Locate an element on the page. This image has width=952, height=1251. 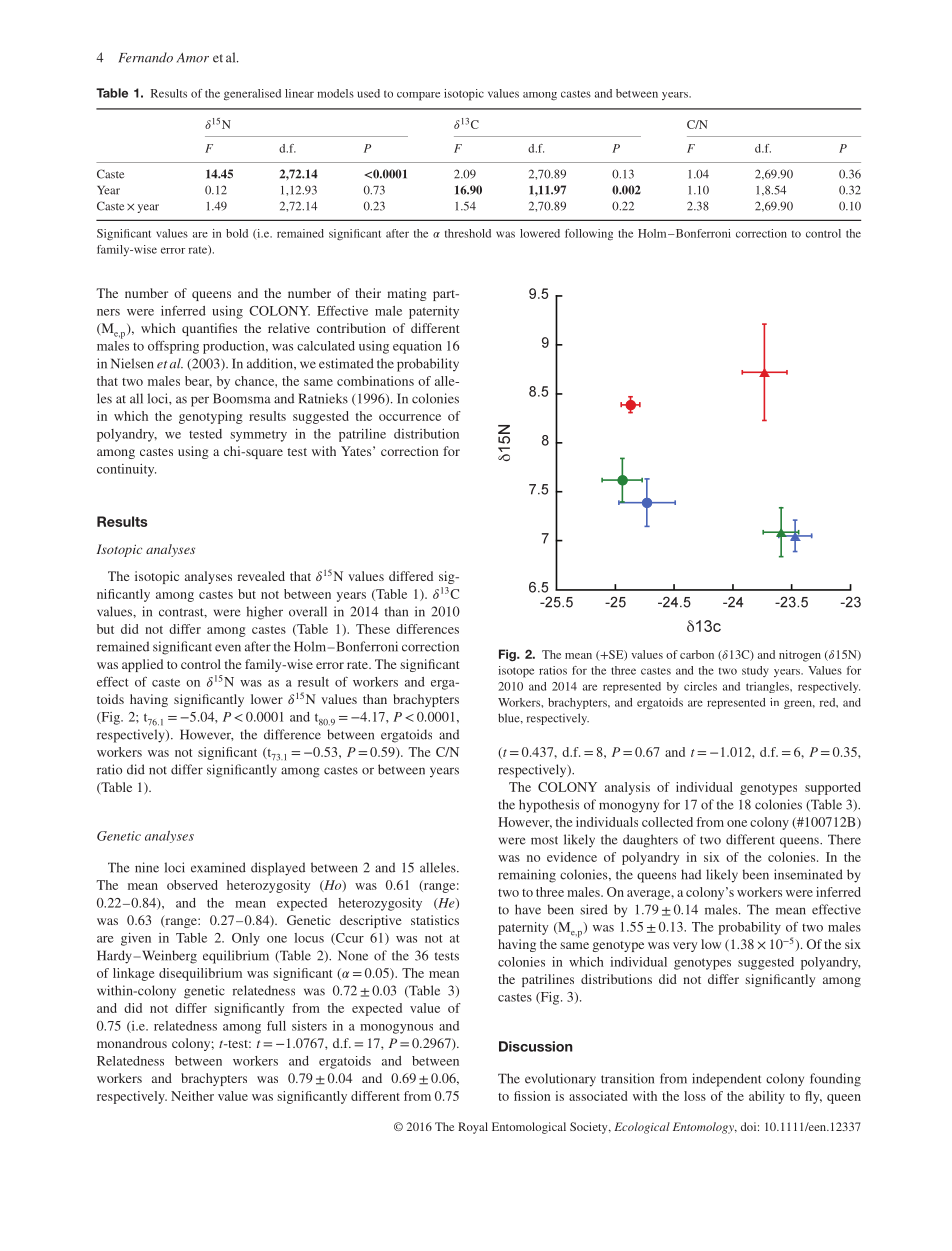
most is located at coordinates (544, 840).
